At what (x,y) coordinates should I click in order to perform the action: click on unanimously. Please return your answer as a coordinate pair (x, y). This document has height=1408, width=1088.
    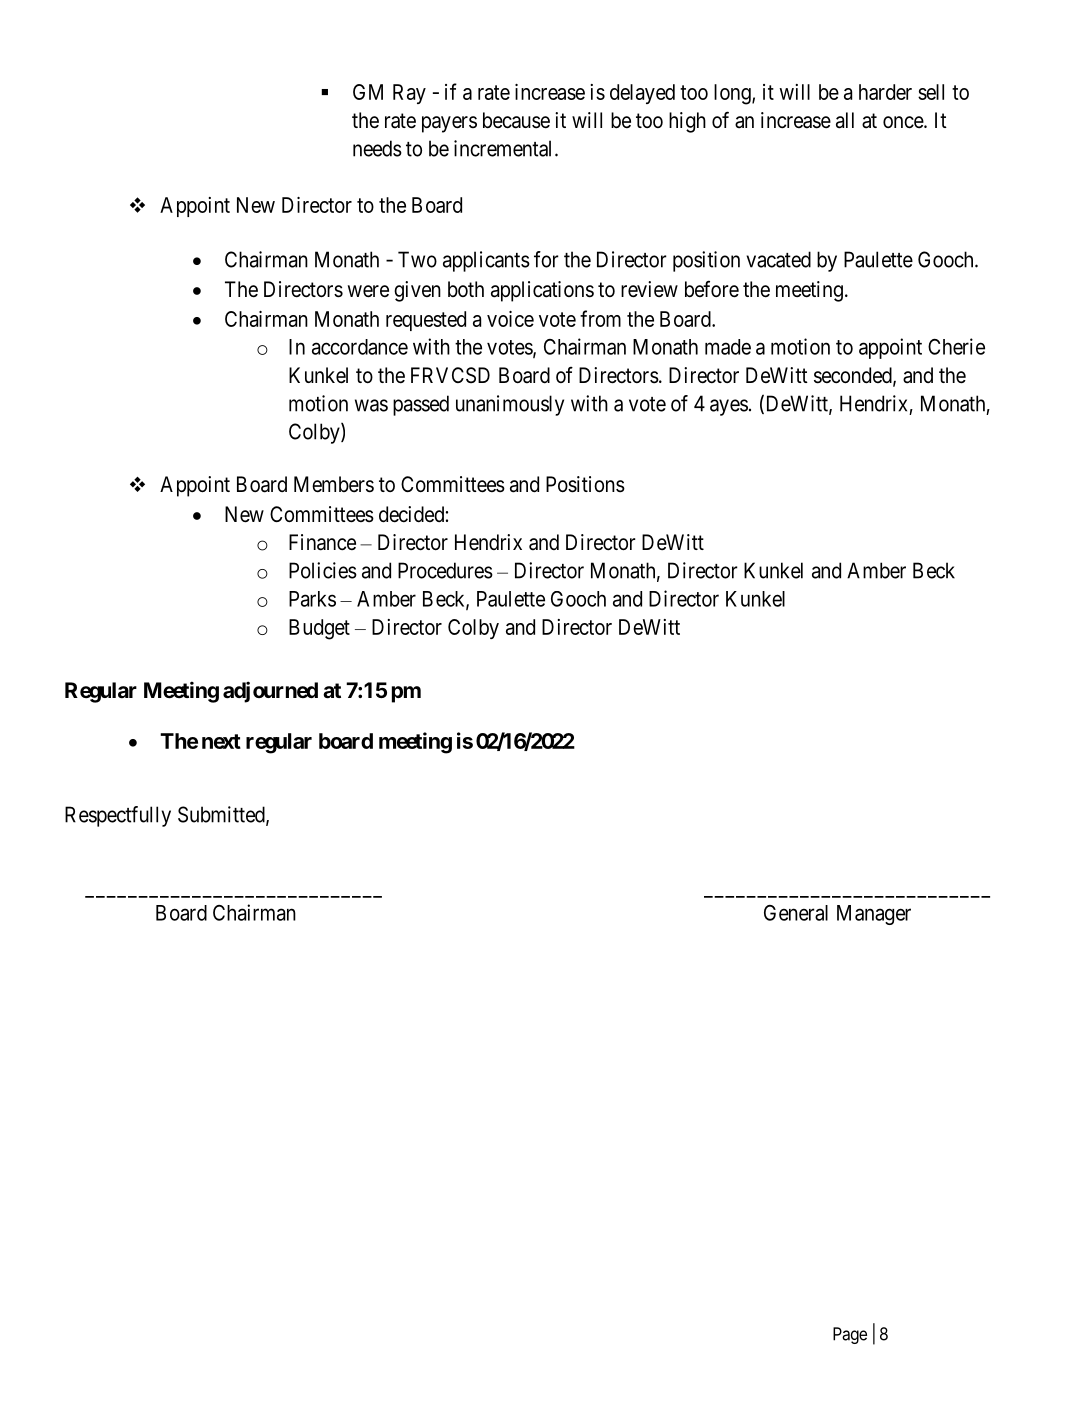
    Looking at the image, I should click on (510, 405).
